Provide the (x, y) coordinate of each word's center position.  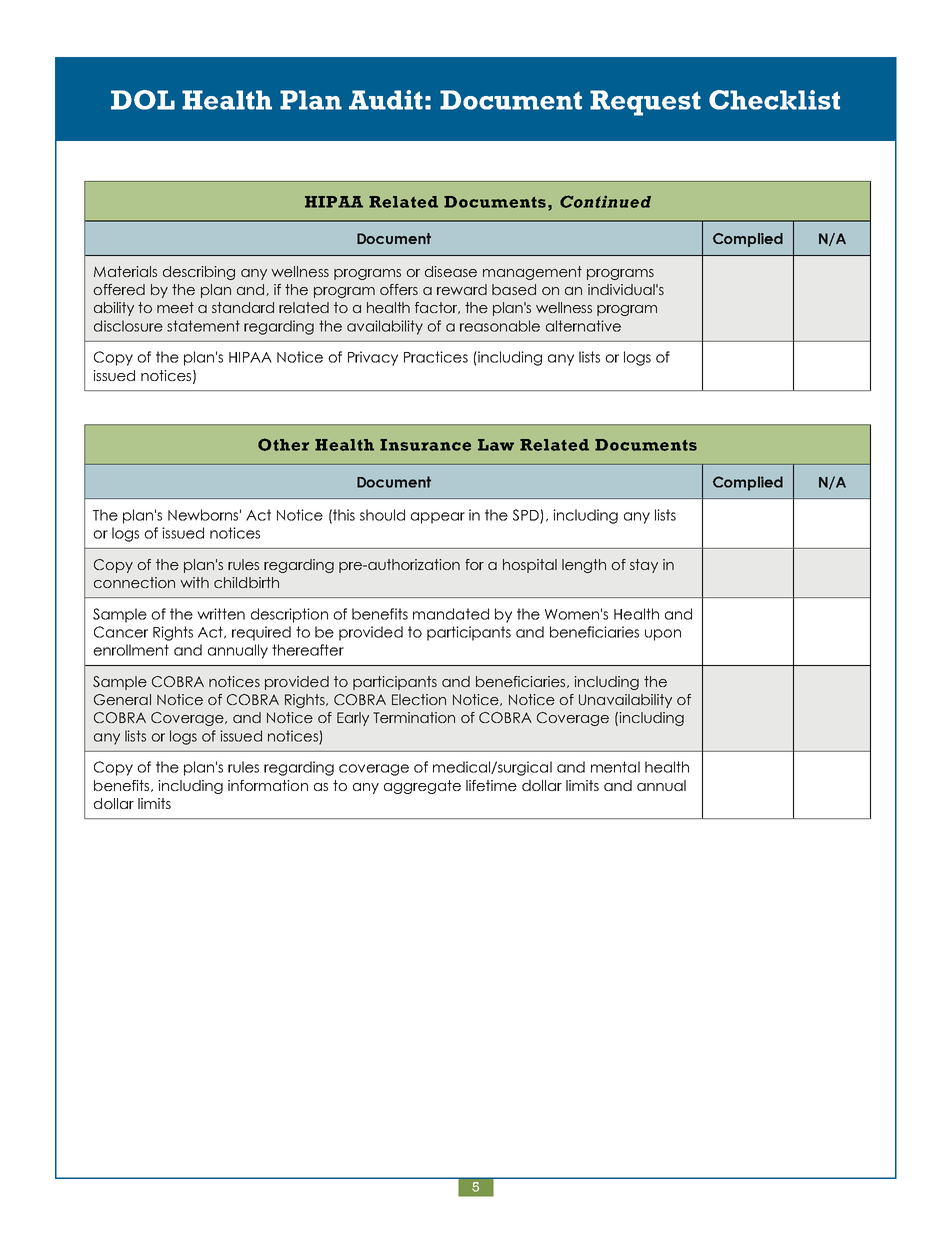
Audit (386, 100)
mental (615, 767)
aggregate (422, 787)
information (268, 785)
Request (645, 103)
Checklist (774, 100)
